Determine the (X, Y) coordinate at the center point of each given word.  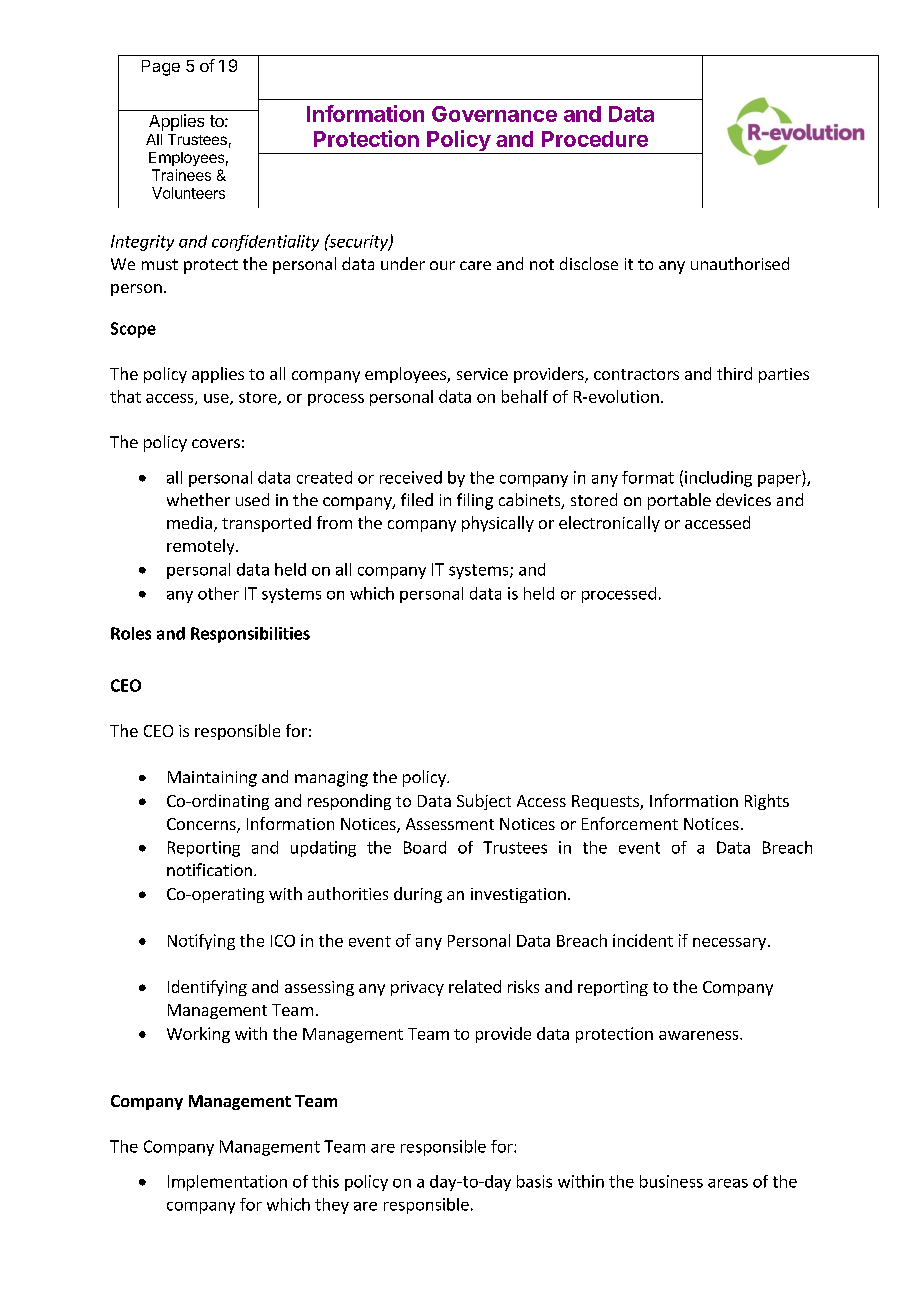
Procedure (595, 139)
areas (728, 1183)
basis (534, 1181)
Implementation (227, 1183)
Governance (494, 114)
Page (161, 68)
